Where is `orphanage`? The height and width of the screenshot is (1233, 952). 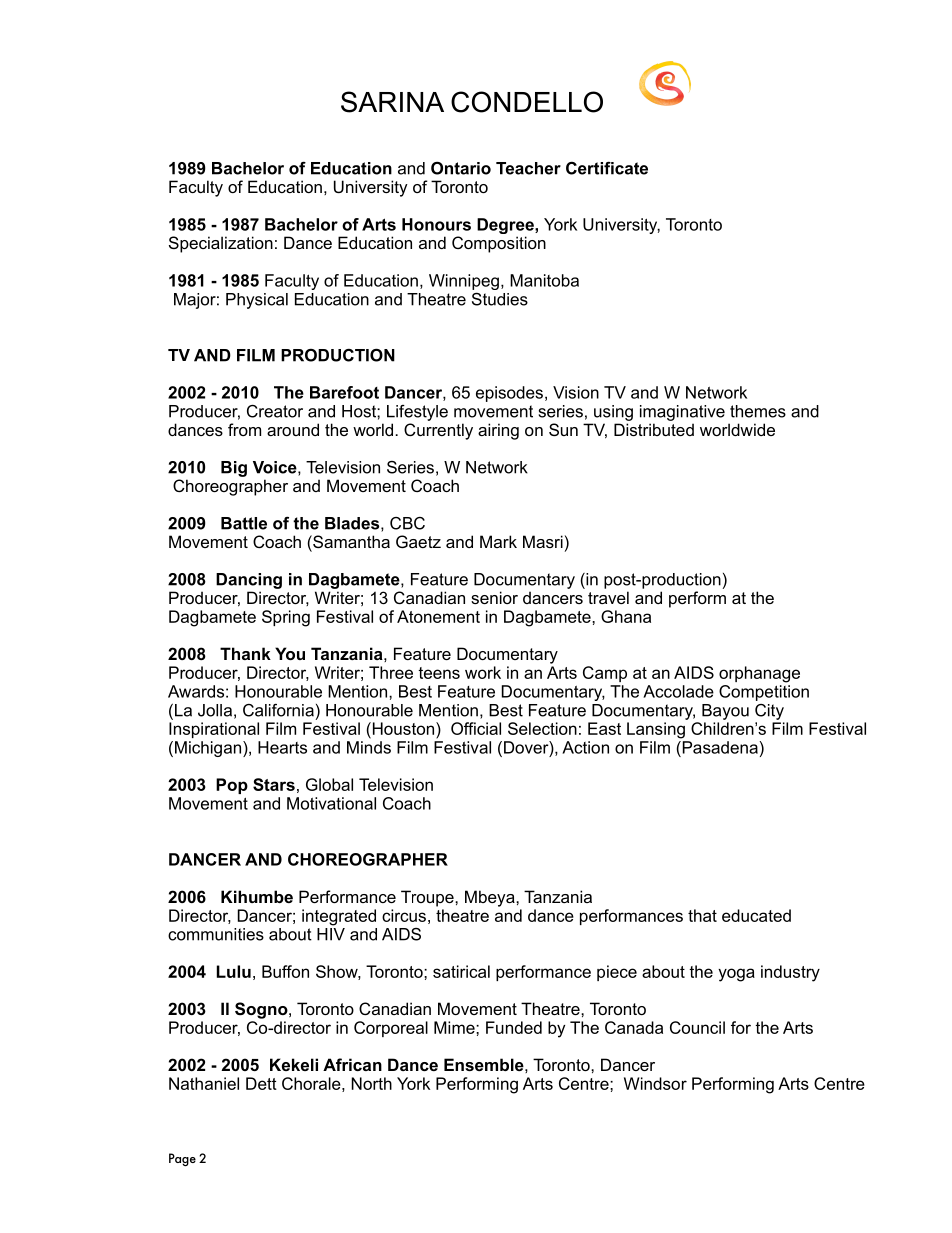
orphanage is located at coordinates (759, 674).
